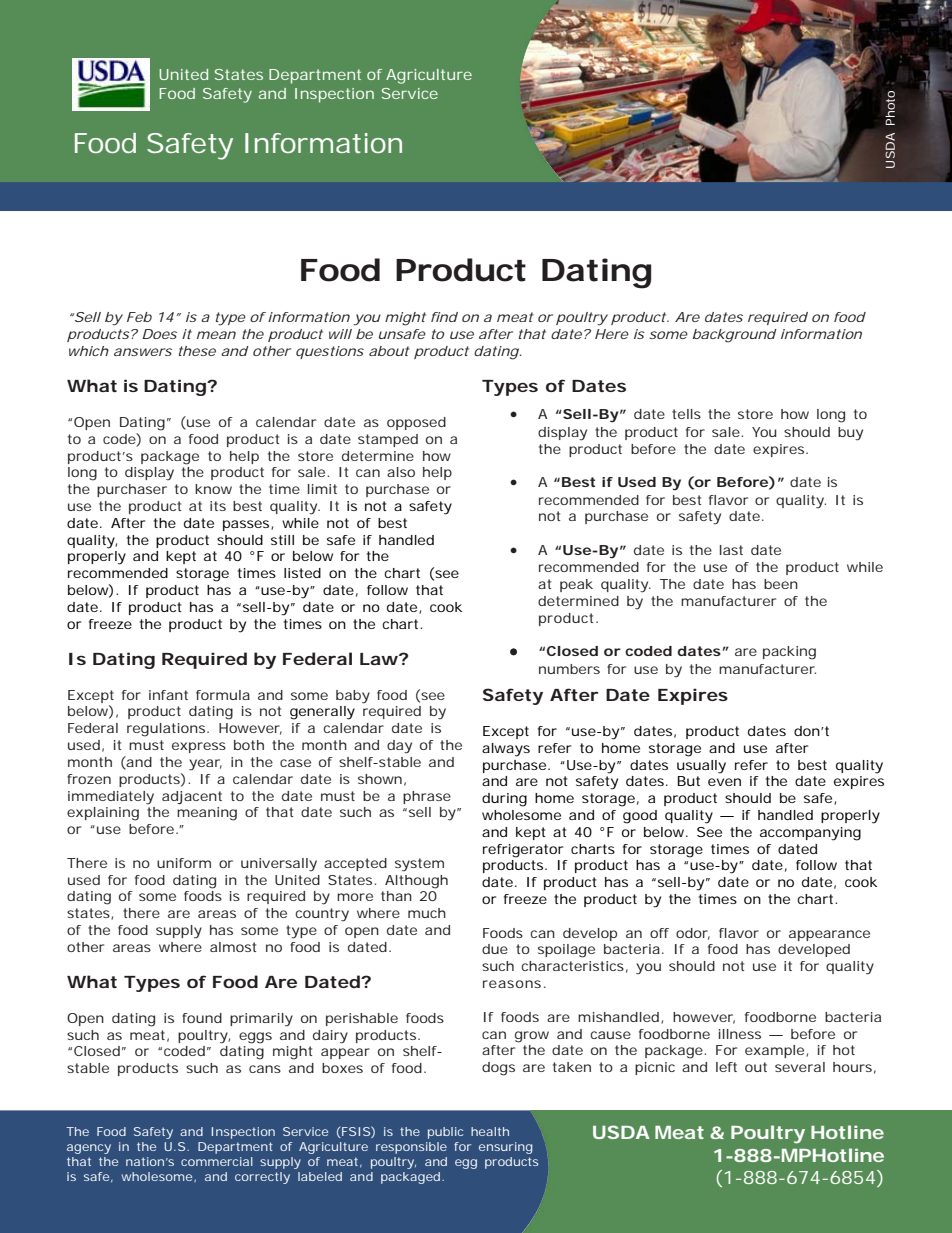 Image resolution: width=952 pixels, height=1233 pixels. I want to click on commercial, so click(217, 1161).
